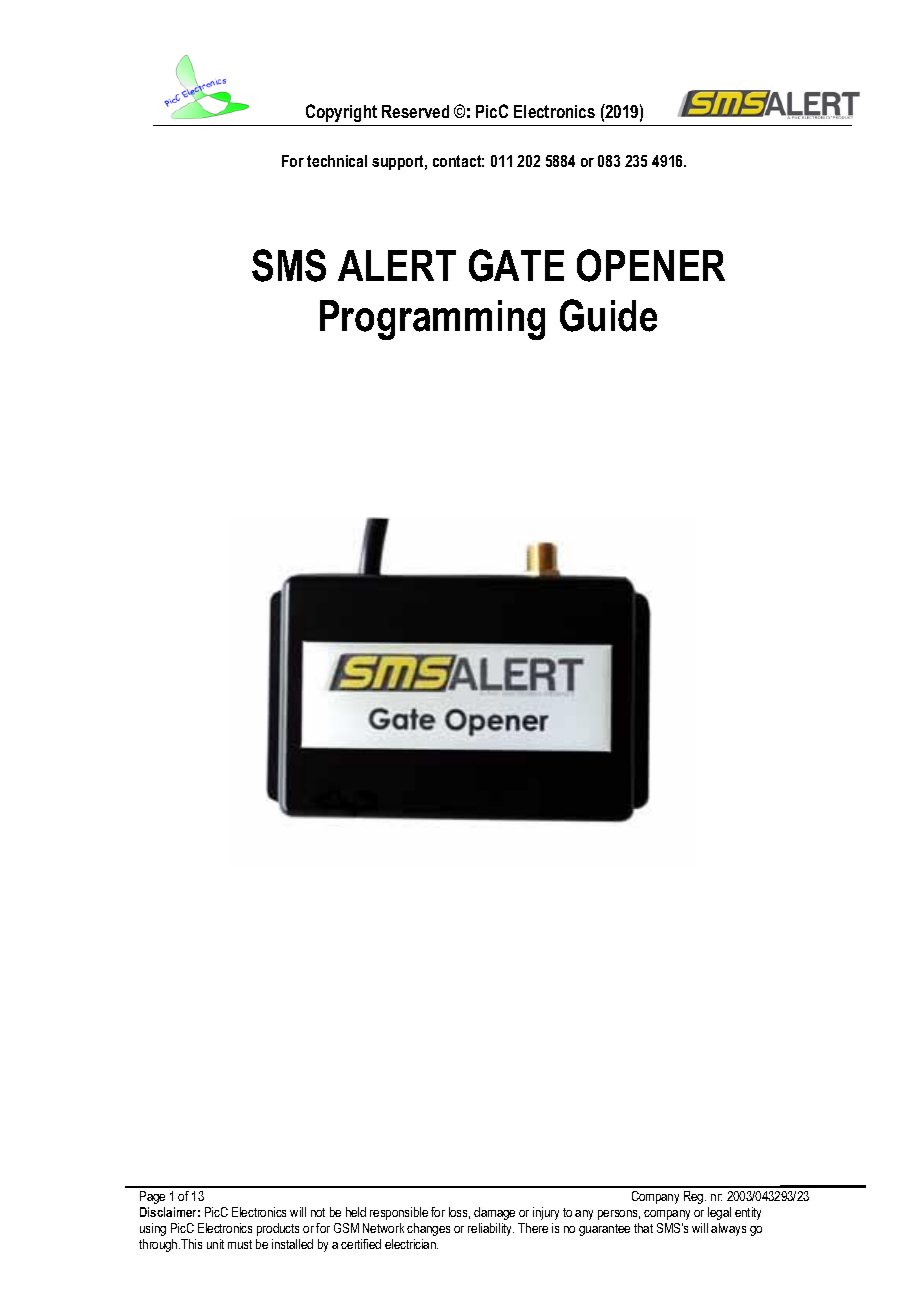  I want to click on Reserved, so click(415, 111).
